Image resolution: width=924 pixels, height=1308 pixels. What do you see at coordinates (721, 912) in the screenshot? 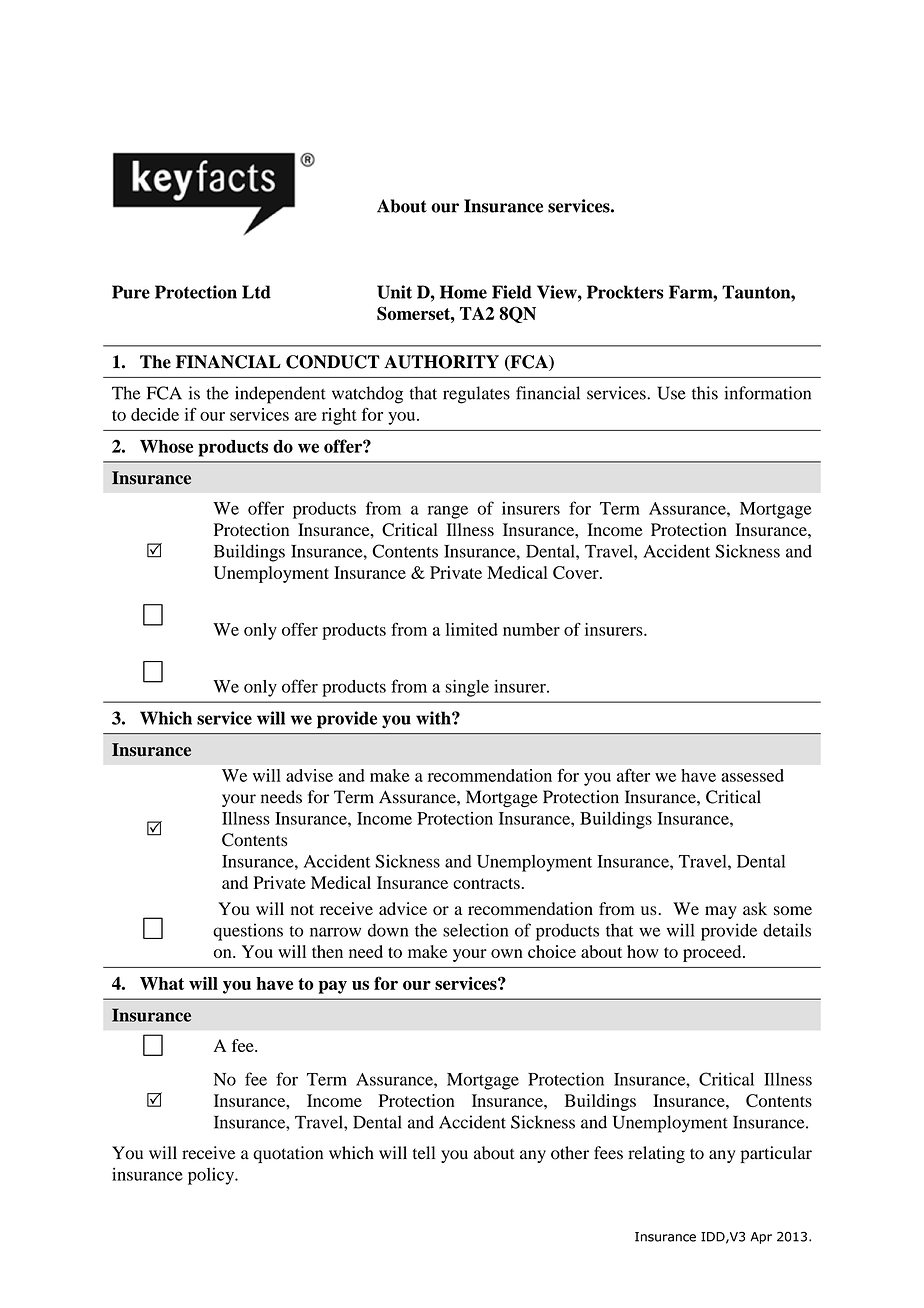
I see `may` at bounding box center [721, 912].
